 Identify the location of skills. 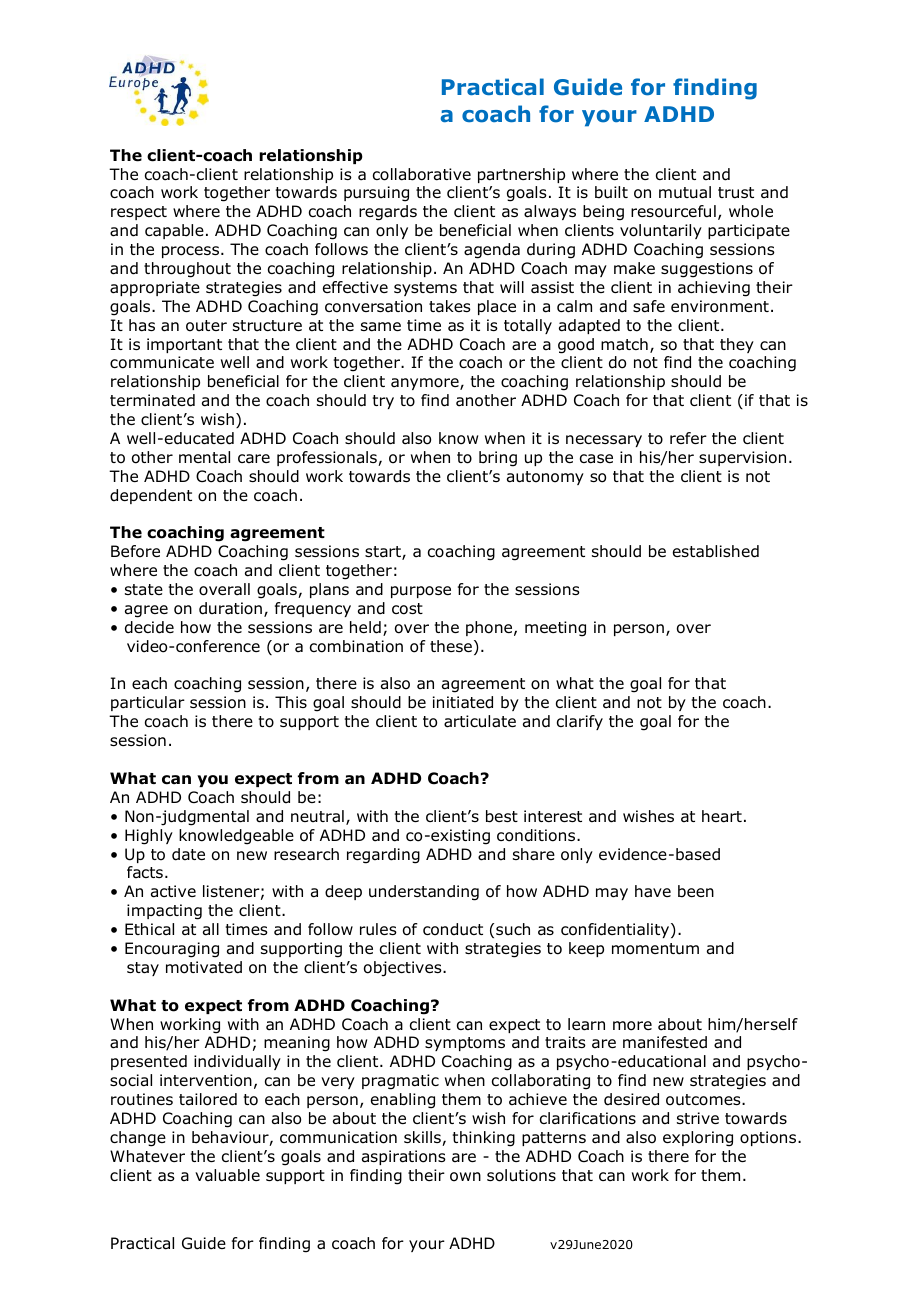
(423, 1138).
